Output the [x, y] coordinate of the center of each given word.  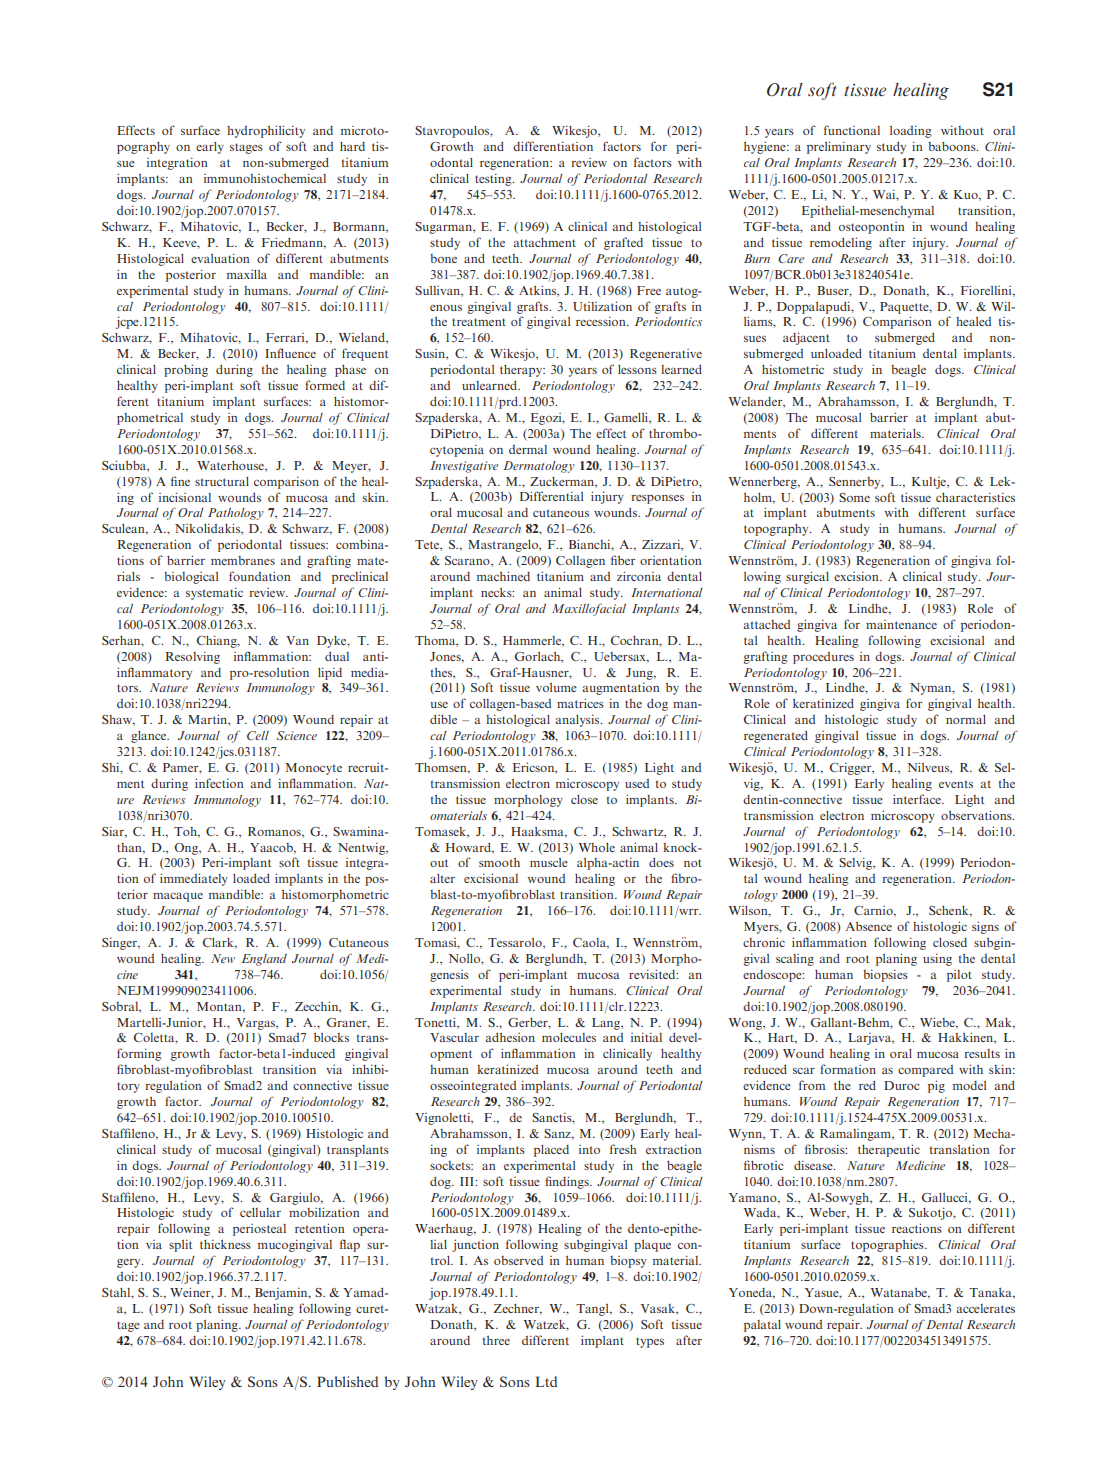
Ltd [546, 1381]
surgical [807, 577]
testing [494, 179]
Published [347, 1381]
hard [352, 146]
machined [503, 576]
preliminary [839, 147]
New [223, 958]
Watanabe [900, 1293]
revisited [653, 974]
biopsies [885, 975]
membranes [243, 560]
